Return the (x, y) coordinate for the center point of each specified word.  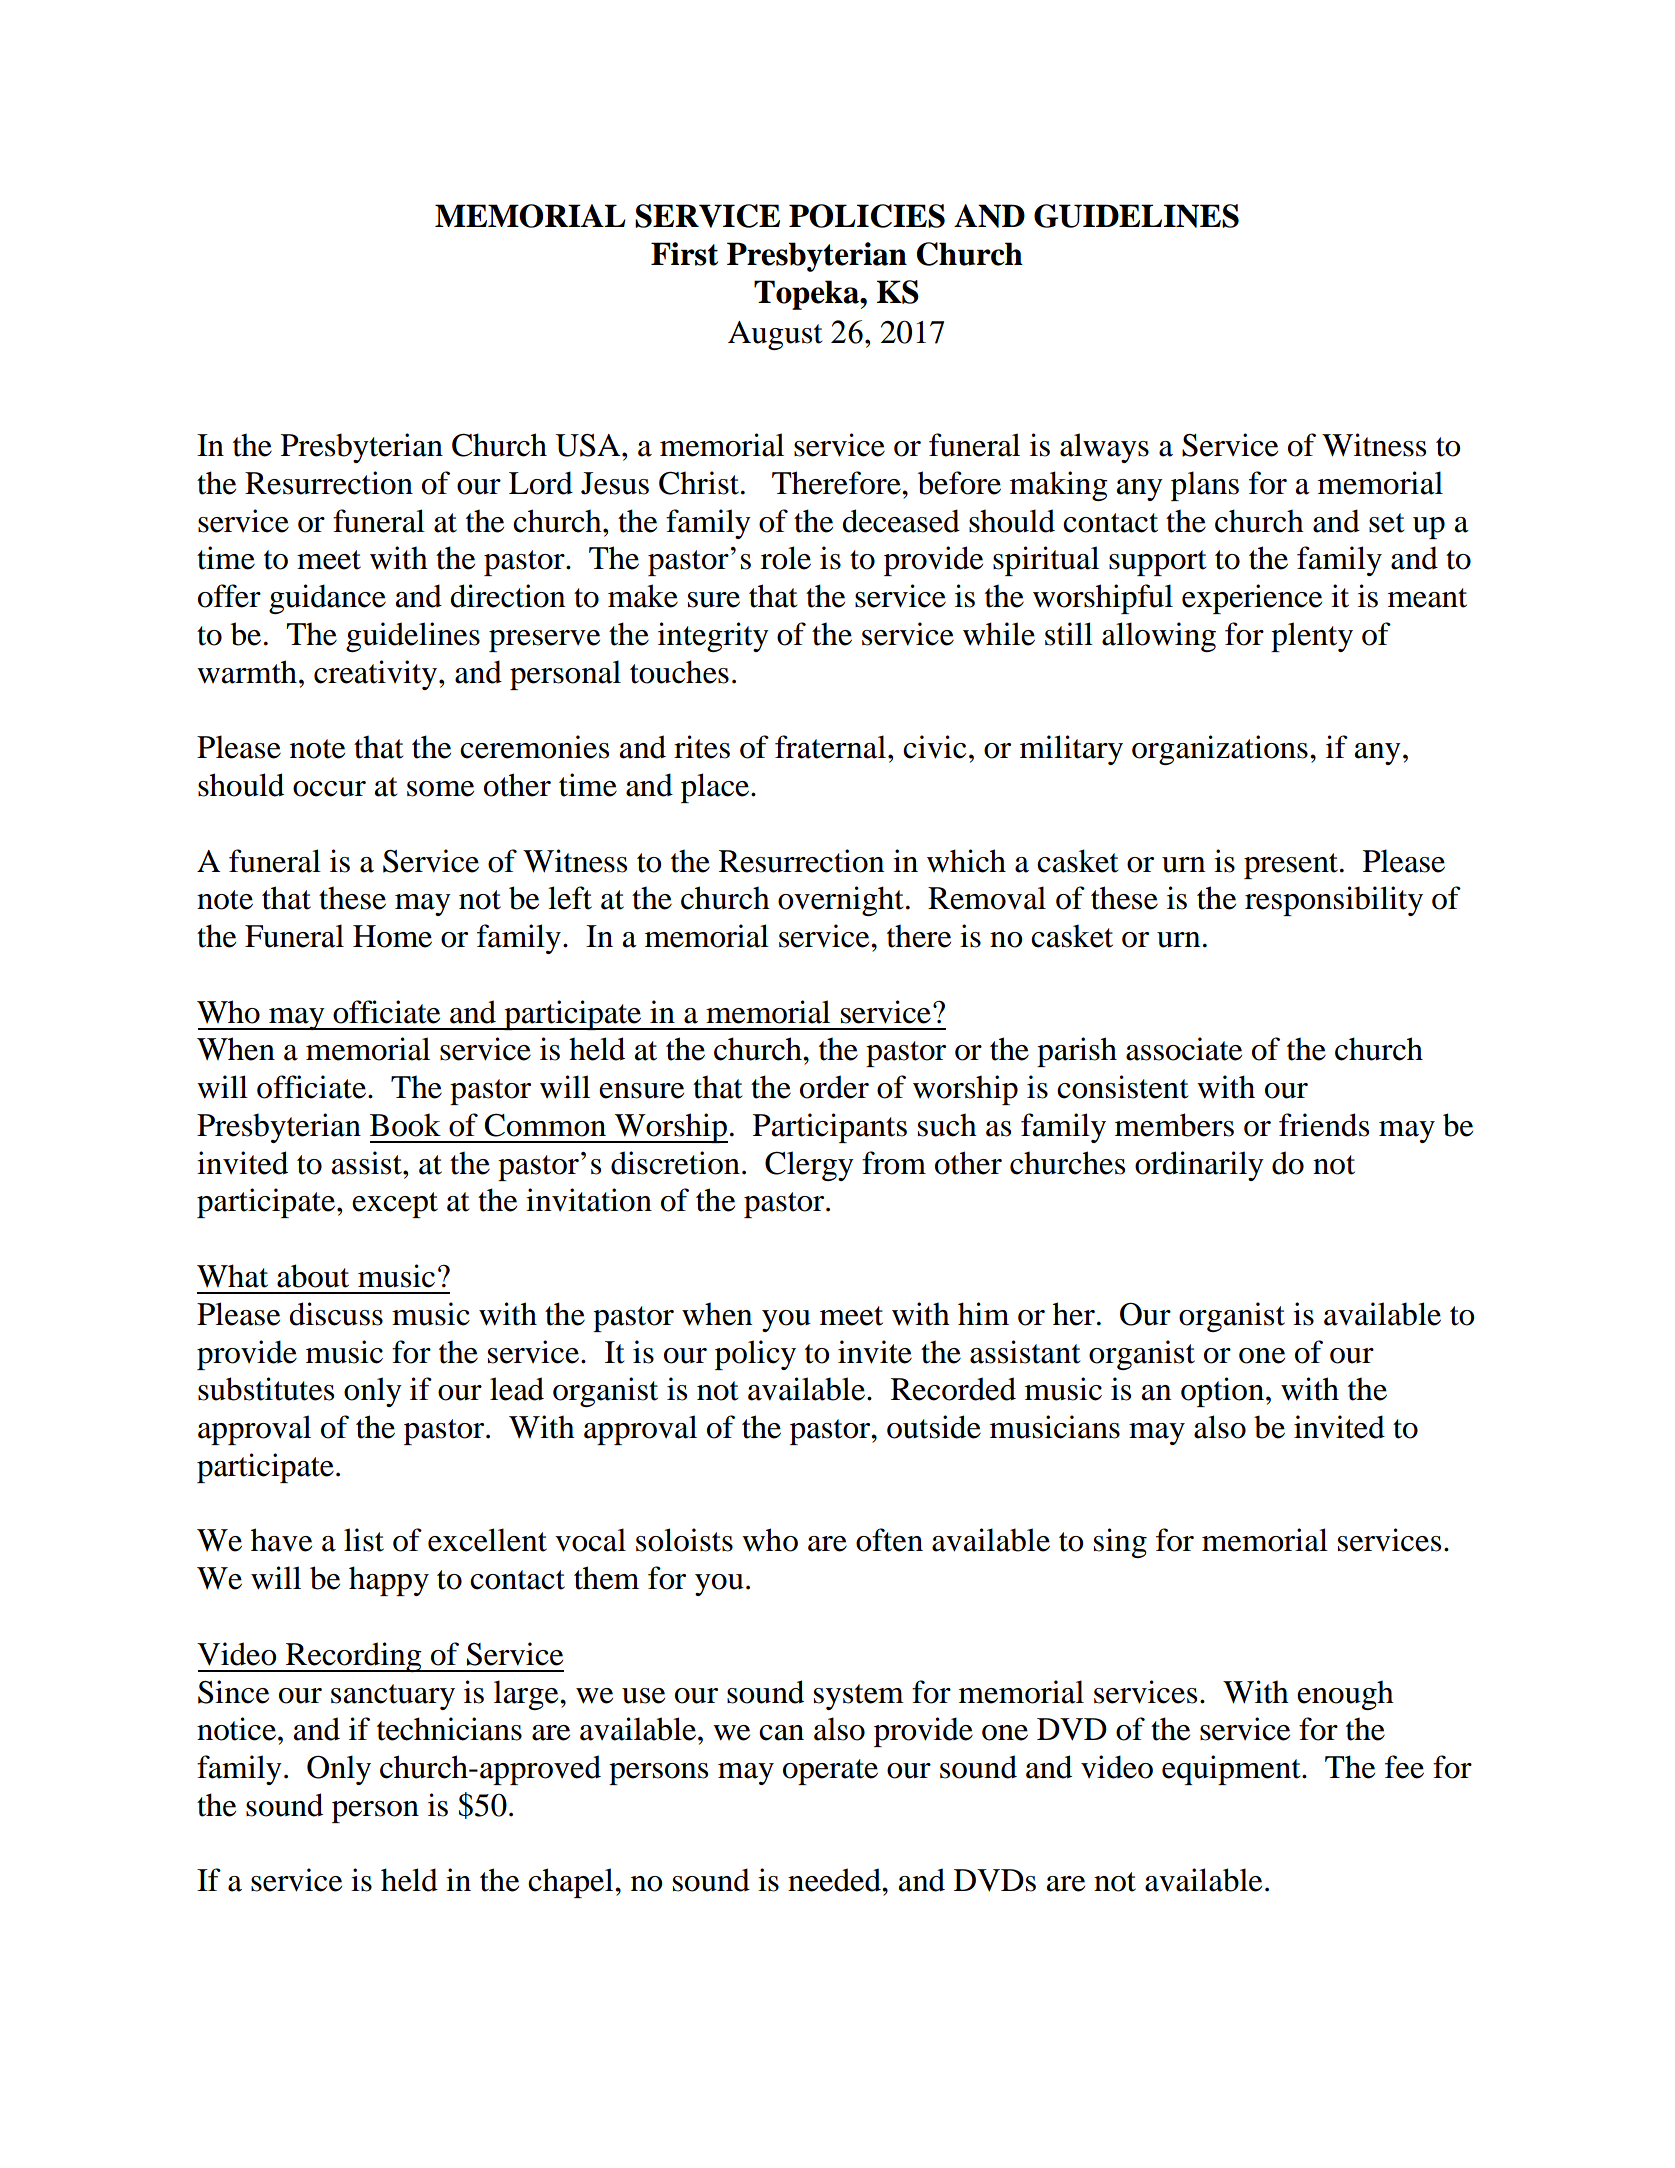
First (684, 254)
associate (1184, 1049)
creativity (377, 675)
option (1222, 1392)
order (834, 1087)
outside (934, 1427)
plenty (1312, 637)
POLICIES (867, 216)
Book (405, 1125)
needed (835, 1880)
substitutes (266, 1389)
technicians (449, 1729)
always (1104, 448)
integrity (713, 637)
